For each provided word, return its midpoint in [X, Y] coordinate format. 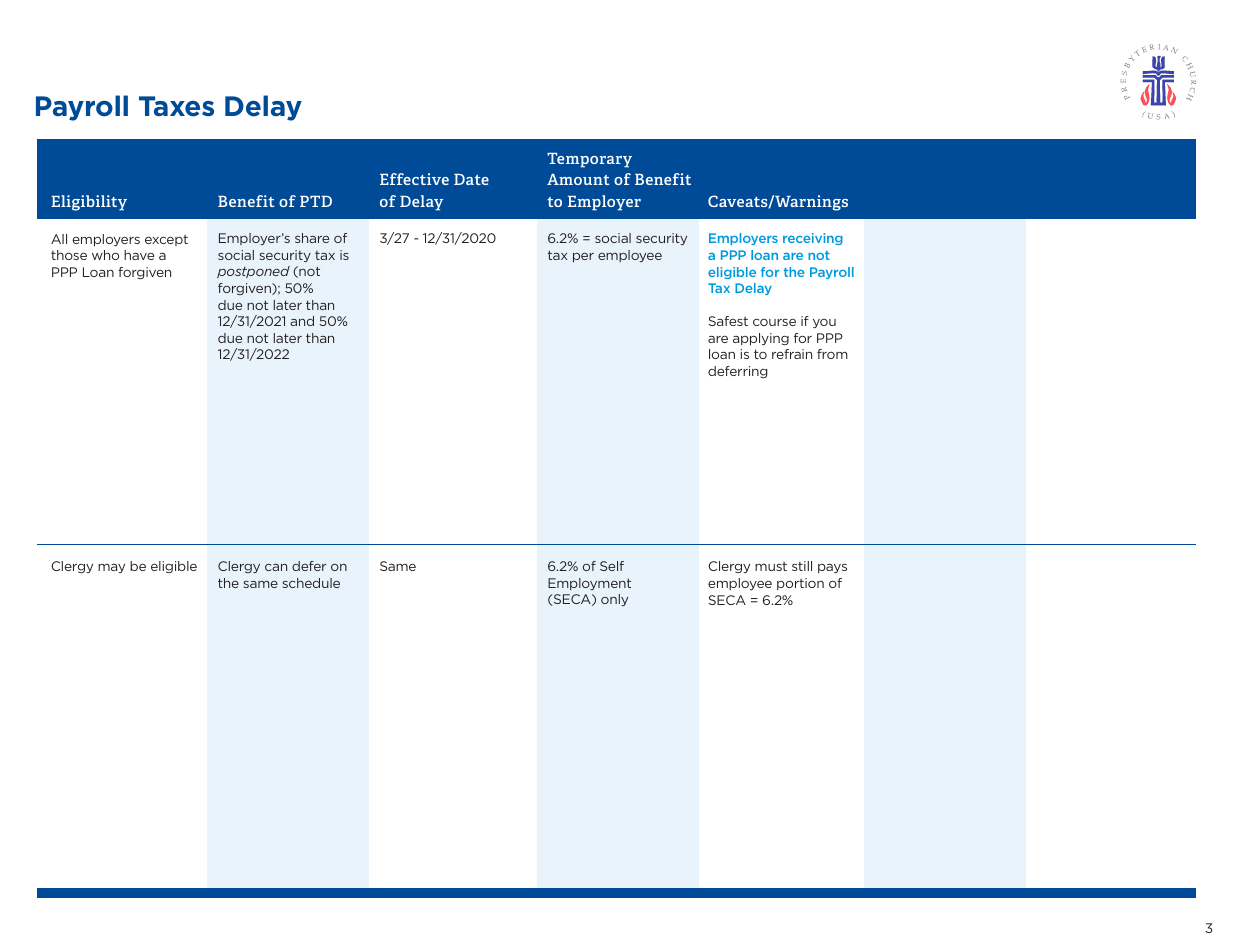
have [139, 255]
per [583, 257]
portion [800, 584]
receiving [813, 239]
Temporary [589, 160]
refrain [792, 354]
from [832, 354]
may [111, 568]
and [302, 321]
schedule [311, 583]
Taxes [176, 106]
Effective [414, 179]
